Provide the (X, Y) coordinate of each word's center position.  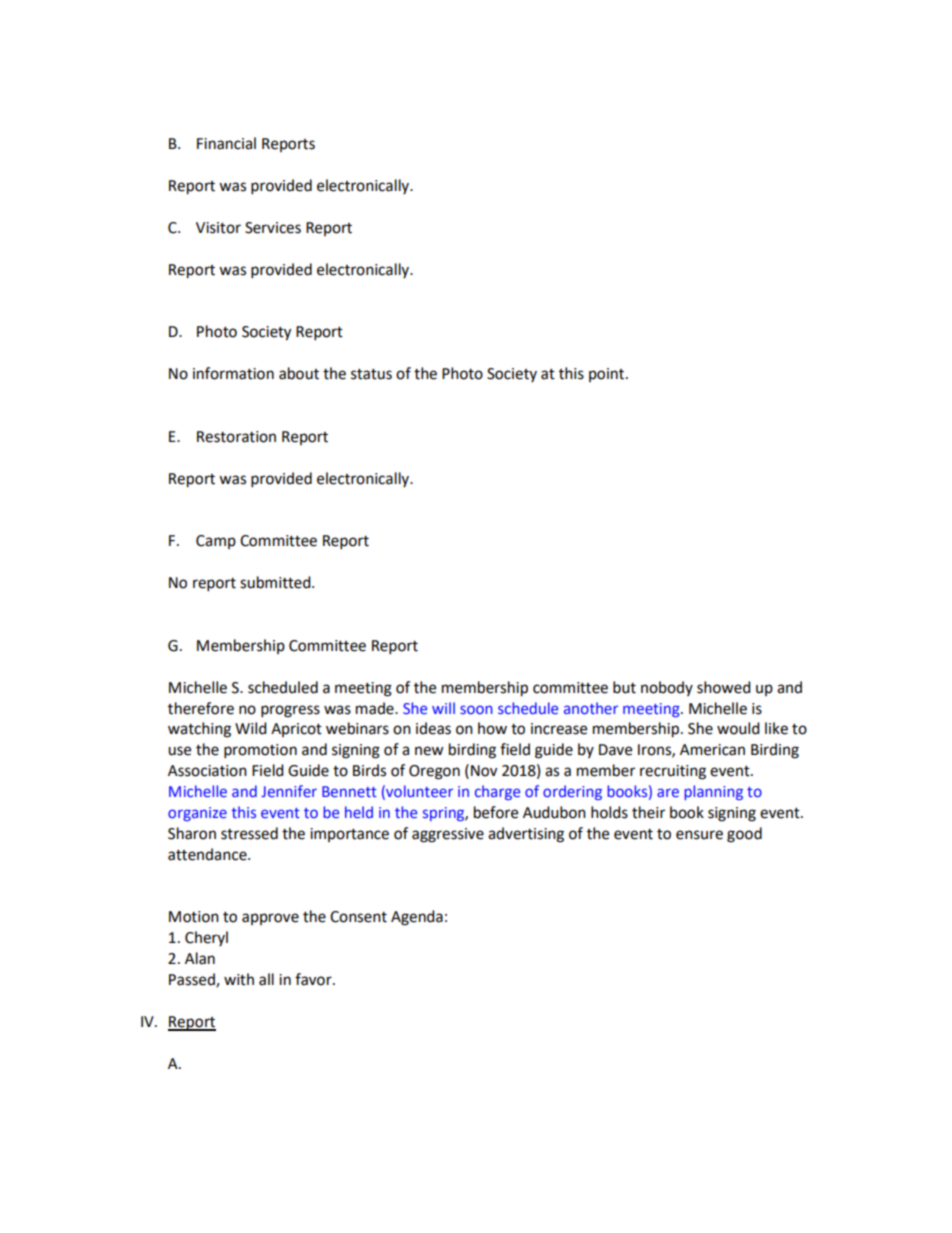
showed (724, 687)
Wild (251, 728)
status (371, 374)
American (712, 750)
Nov (484, 771)
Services (273, 228)
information (233, 373)
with (239, 979)
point (608, 375)
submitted (276, 582)
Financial (226, 143)
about (299, 373)
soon (476, 709)
